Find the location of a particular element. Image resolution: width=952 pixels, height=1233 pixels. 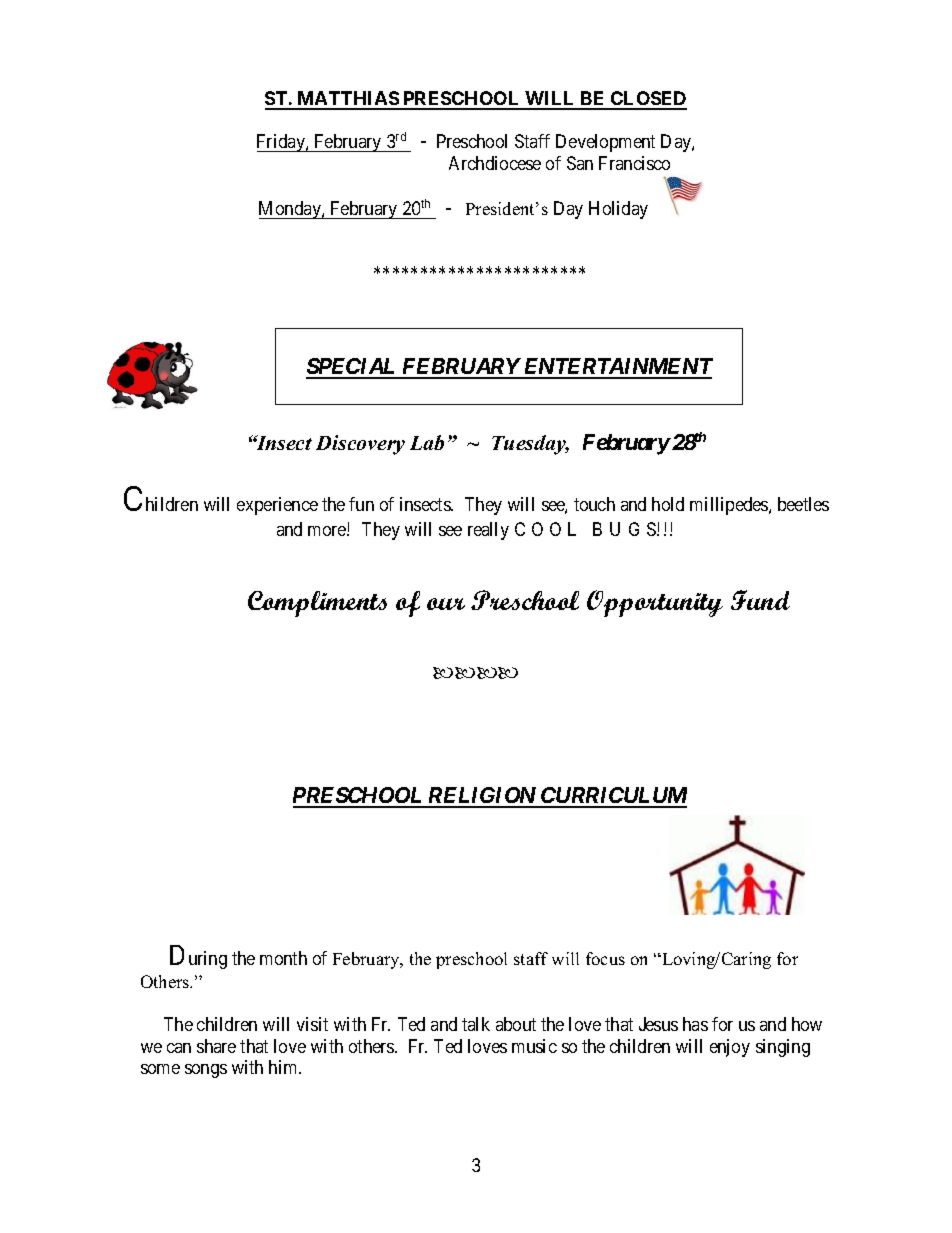

month is located at coordinates (283, 958).
